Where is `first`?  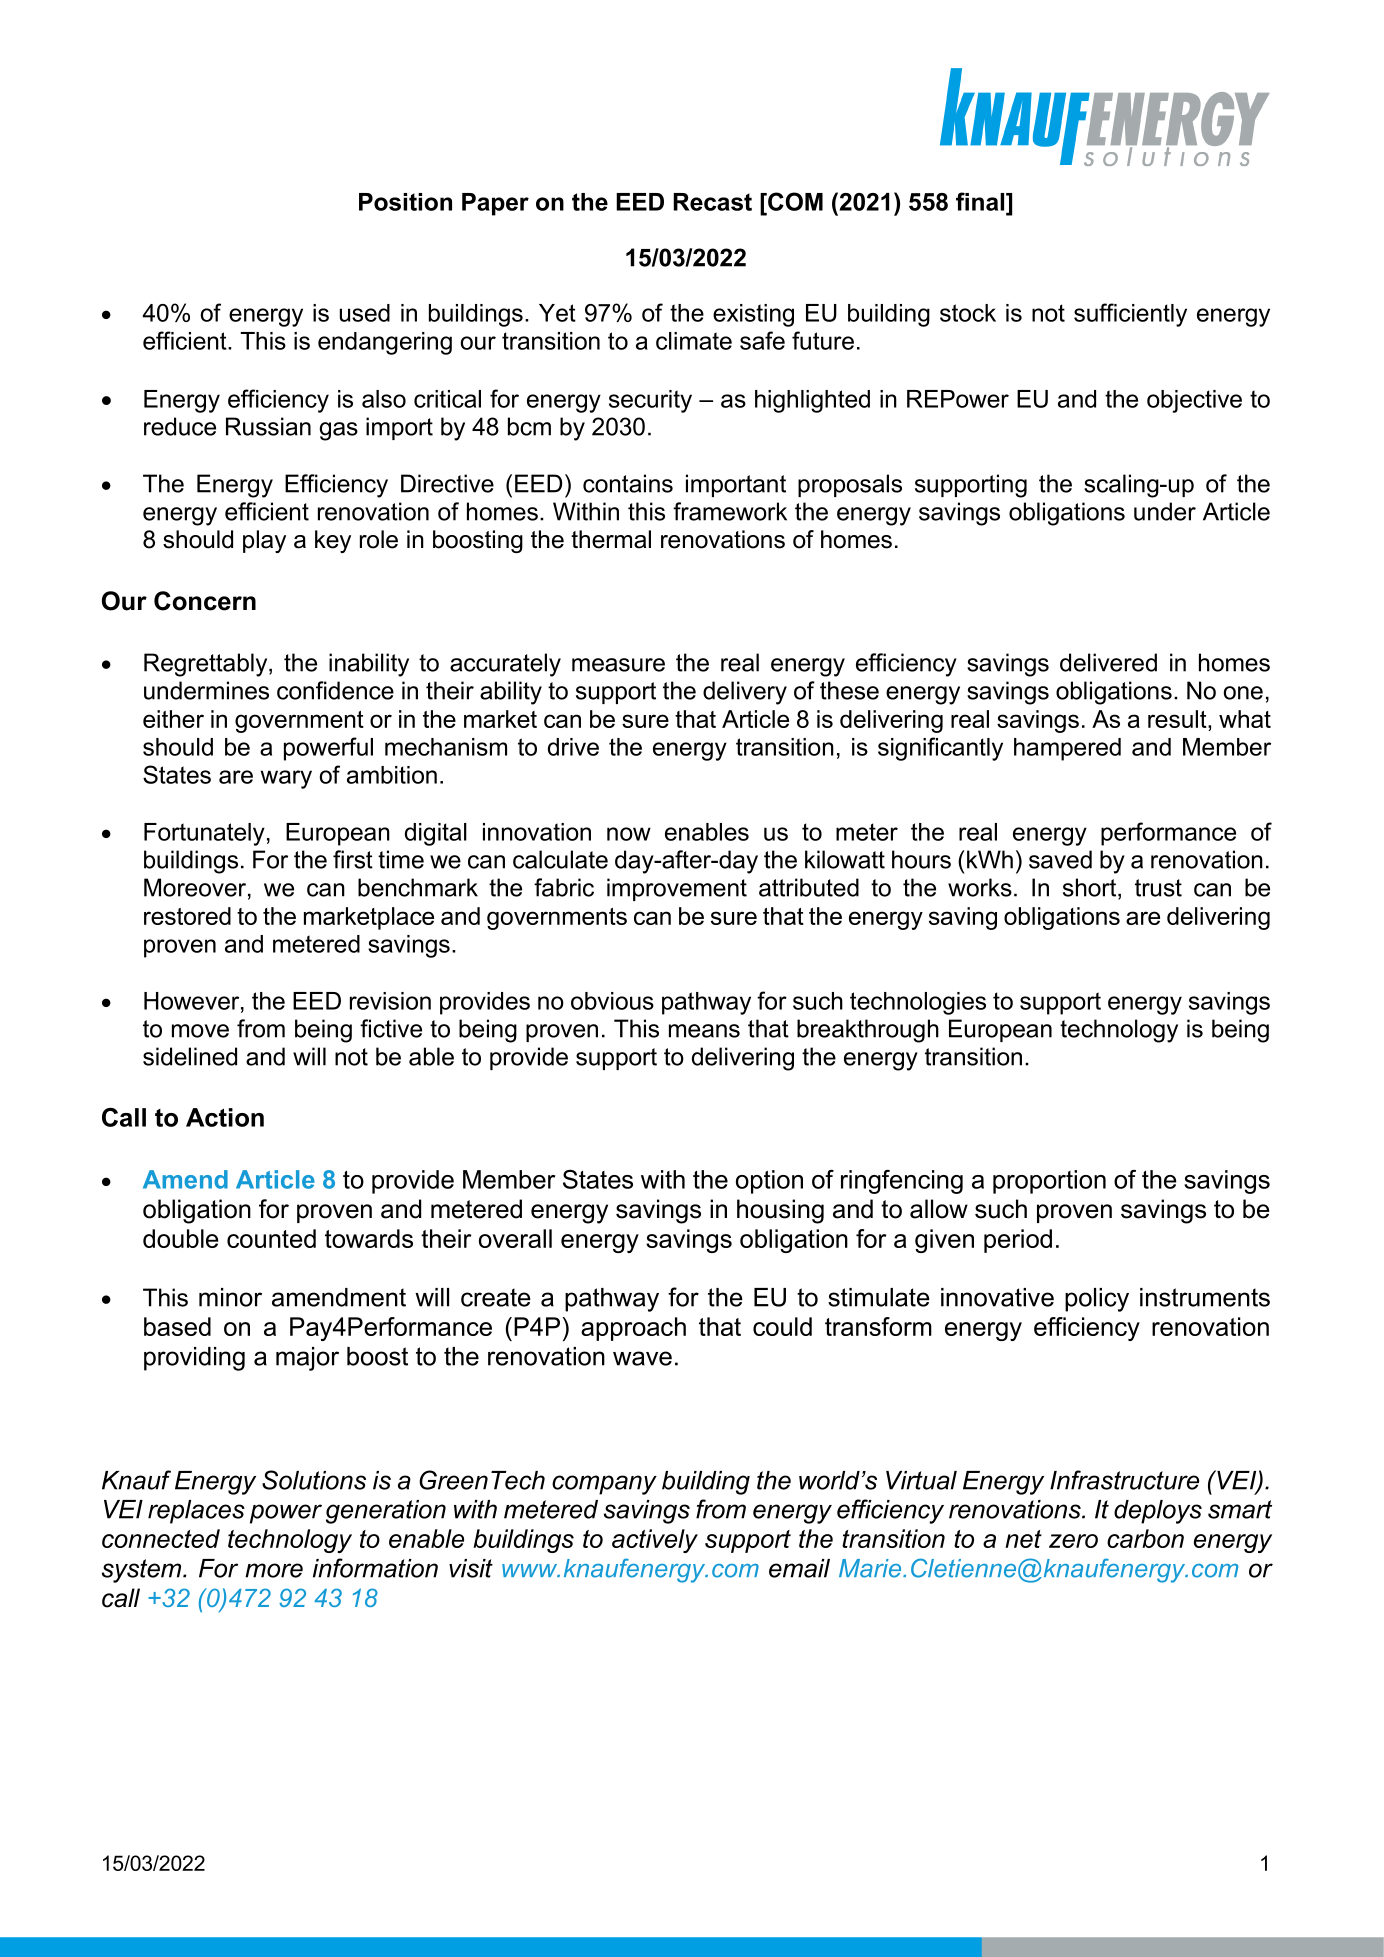
first is located at coordinates (353, 859).
